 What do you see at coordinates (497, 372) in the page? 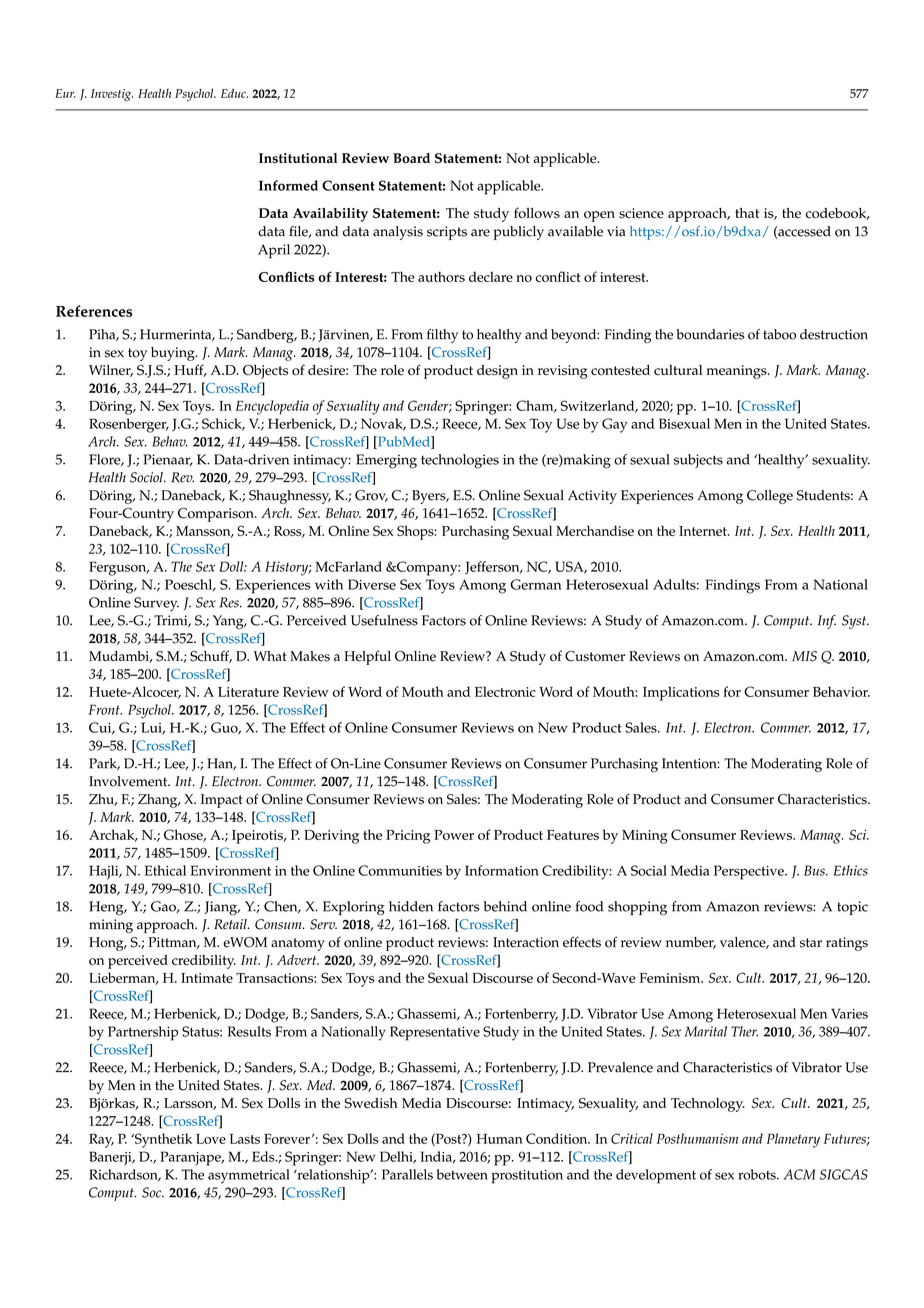
I see `design` at bounding box center [497, 372].
